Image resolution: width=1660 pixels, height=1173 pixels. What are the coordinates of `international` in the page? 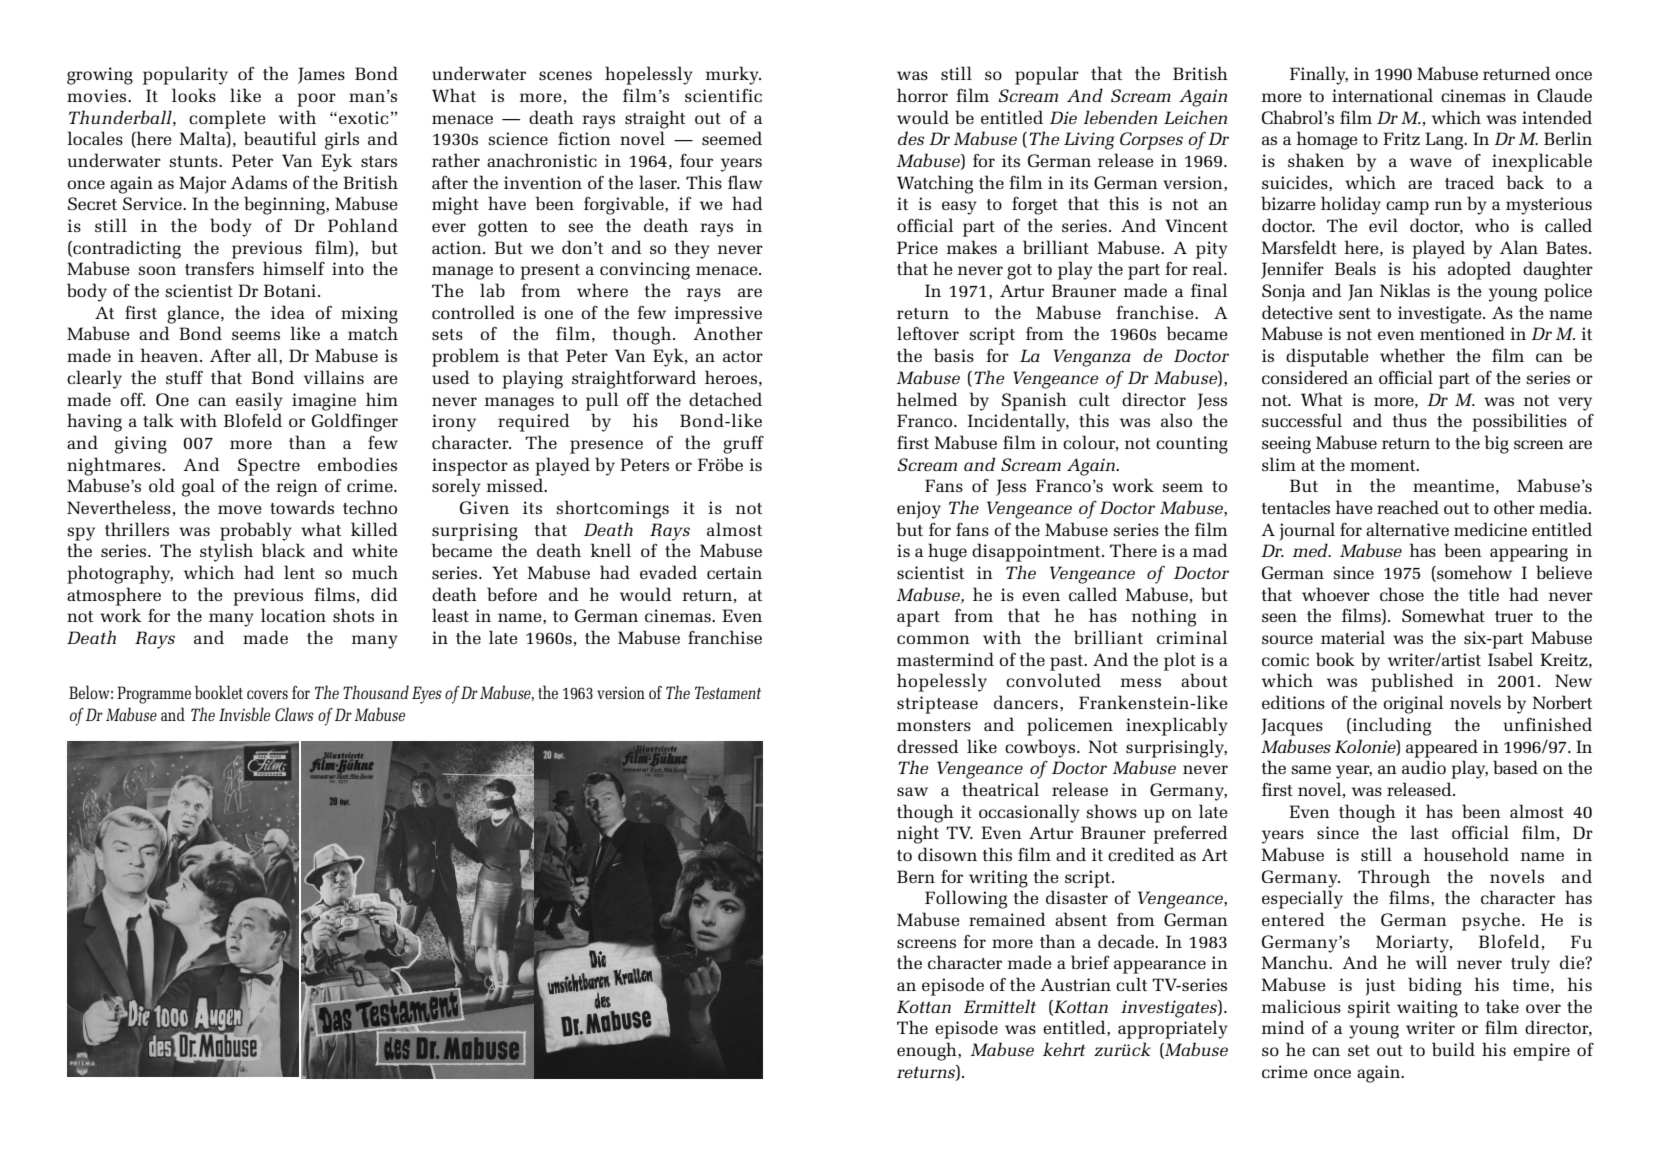 It's located at (1382, 95).
